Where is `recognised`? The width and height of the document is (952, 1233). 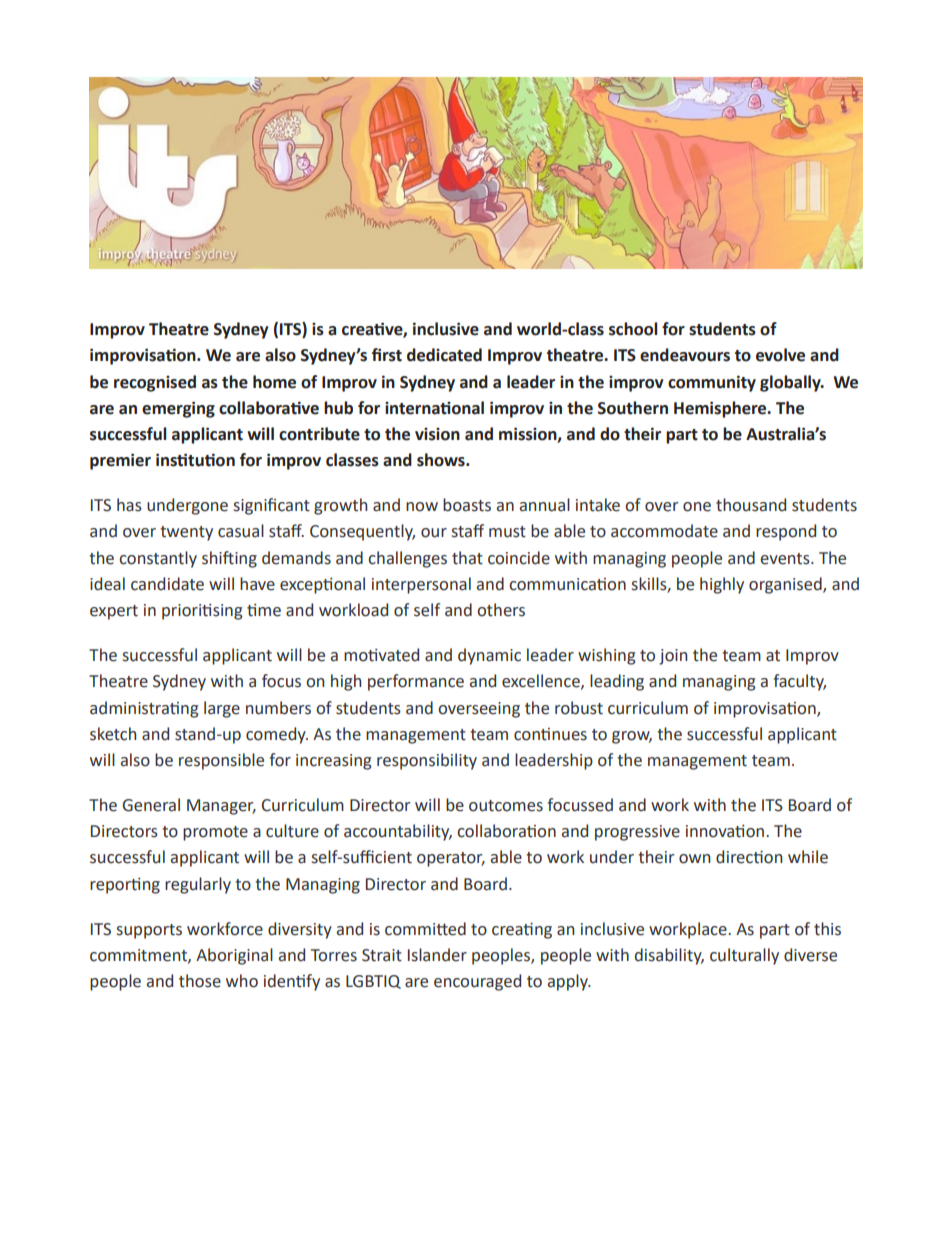
recognised is located at coordinates (155, 383).
